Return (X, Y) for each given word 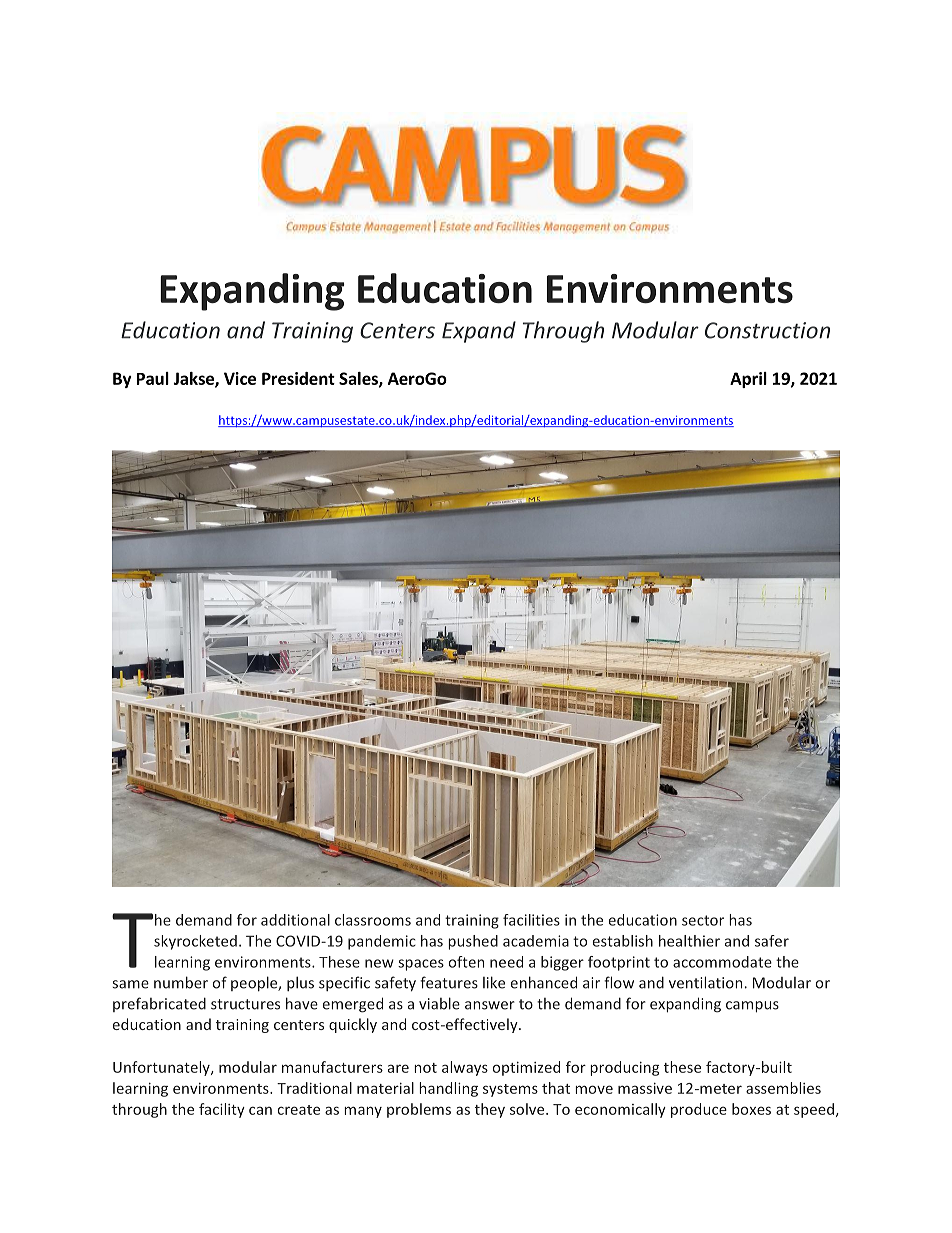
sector (703, 920)
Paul (153, 378)
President (298, 378)
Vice (240, 378)
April (748, 380)
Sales (359, 379)
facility (222, 1110)
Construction (767, 330)
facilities (531, 920)
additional (295, 920)
